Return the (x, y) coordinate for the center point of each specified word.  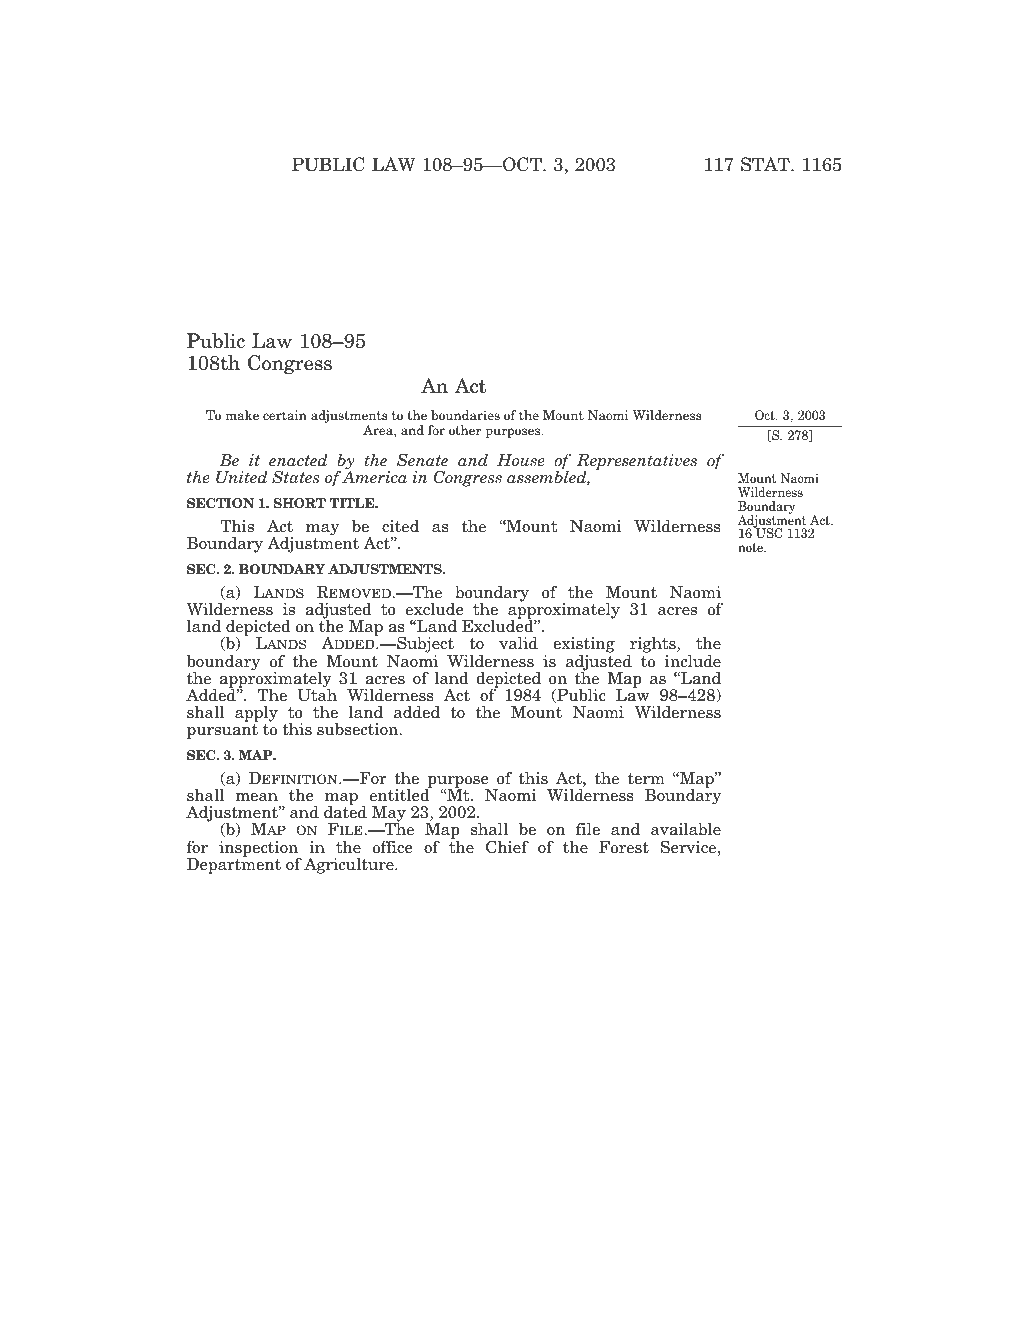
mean (256, 797)
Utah (317, 694)
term (646, 779)
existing (584, 646)
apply (256, 713)
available (686, 829)
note (751, 547)
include (693, 661)
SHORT (300, 503)
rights (653, 646)
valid (518, 643)
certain (285, 415)
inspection (260, 850)
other (465, 430)
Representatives (637, 463)
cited (400, 526)
